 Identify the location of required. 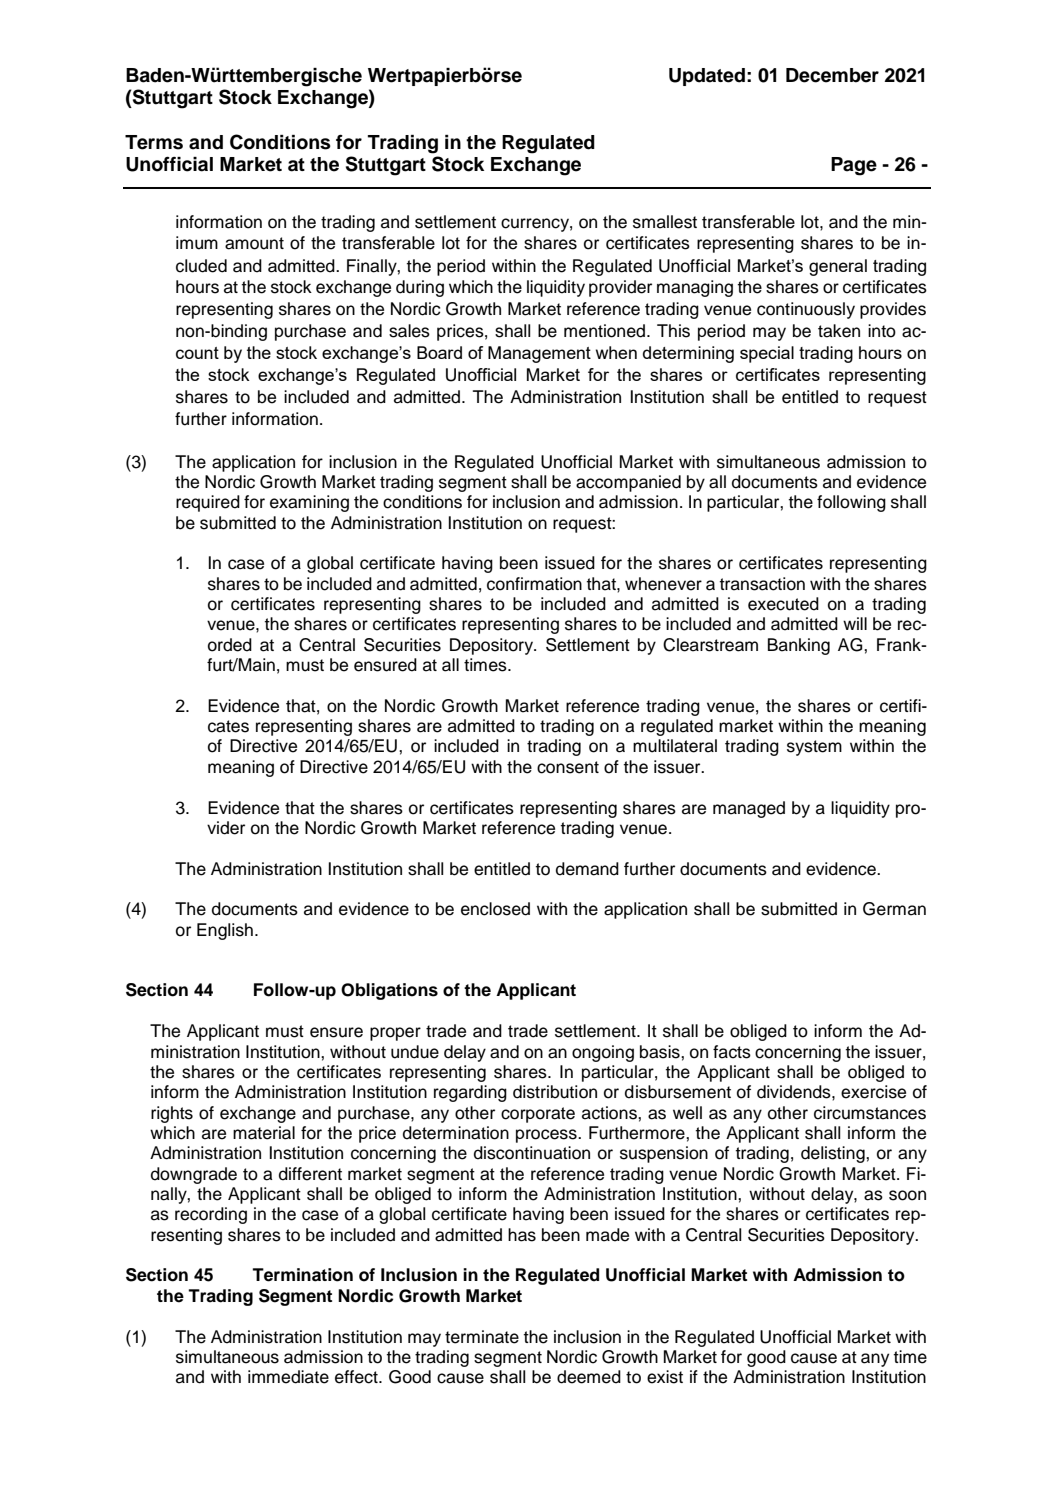
(208, 503).
